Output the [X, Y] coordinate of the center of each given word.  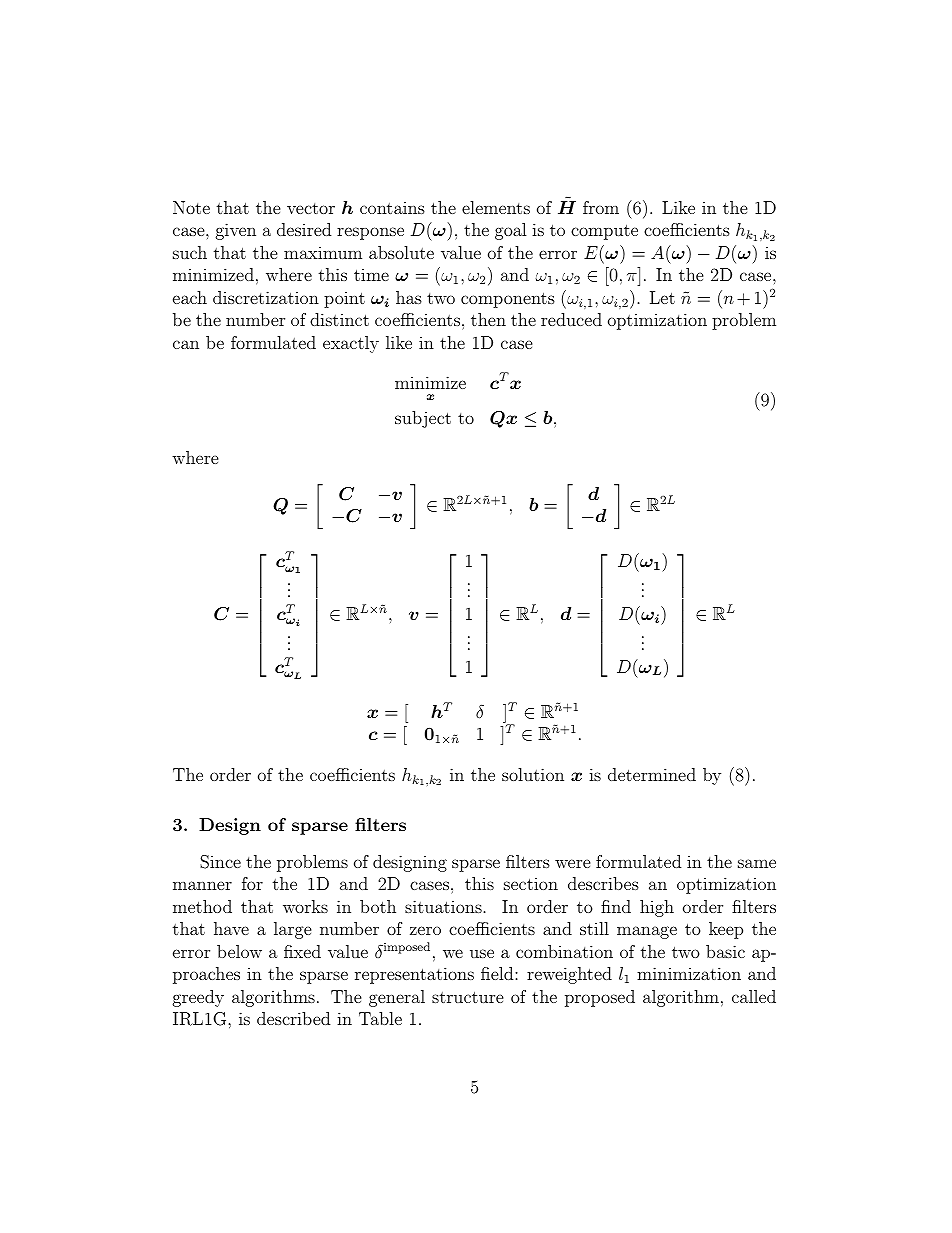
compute [604, 232]
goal [511, 231]
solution [533, 774]
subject [423, 419]
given [236, 231]
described [293, 1018]
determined [652, 774]
